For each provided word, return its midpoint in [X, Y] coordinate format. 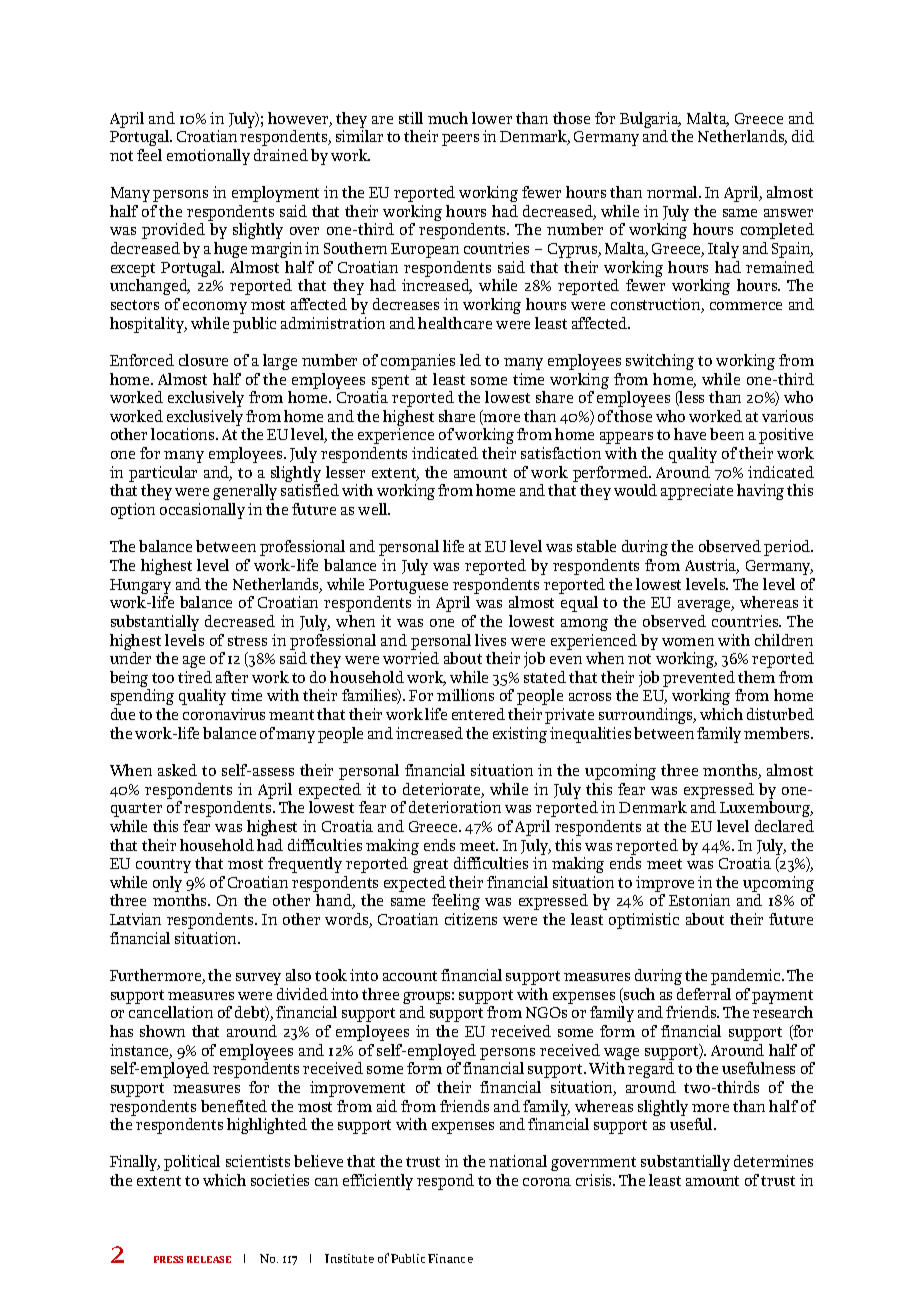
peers [460, 140]
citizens [471, 919]
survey [258, 979]
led [470, 360]
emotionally [208, 157]
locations [184, 434]
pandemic [747, 977]
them [756, 677]
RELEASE [209, 1259]
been [727, 434]
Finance [450, 1258]
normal [674, 192]
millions [465, 695]
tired [195, 677]
